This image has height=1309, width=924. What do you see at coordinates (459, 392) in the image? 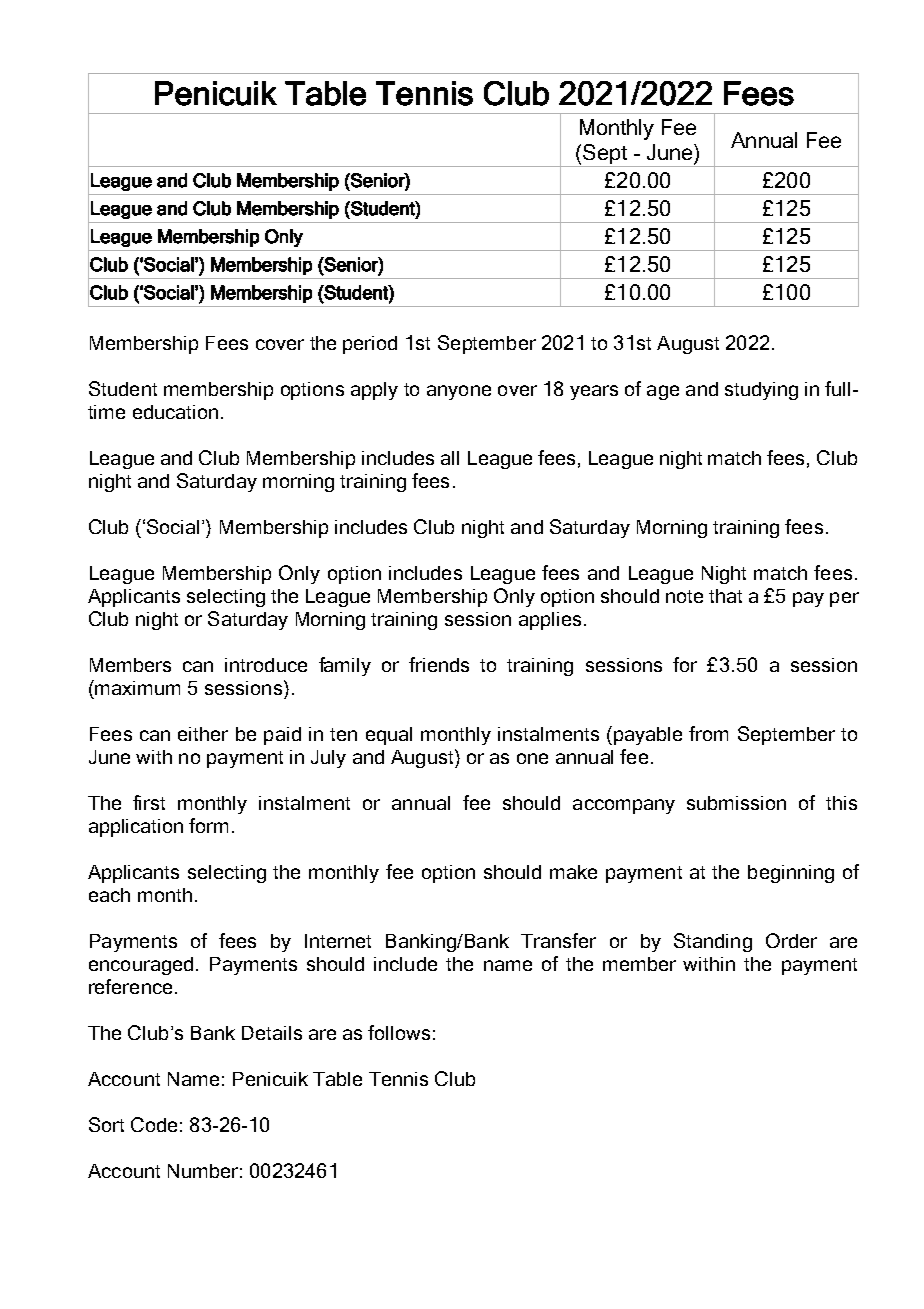
I see `anyone` at bounding box center [459, 392].
